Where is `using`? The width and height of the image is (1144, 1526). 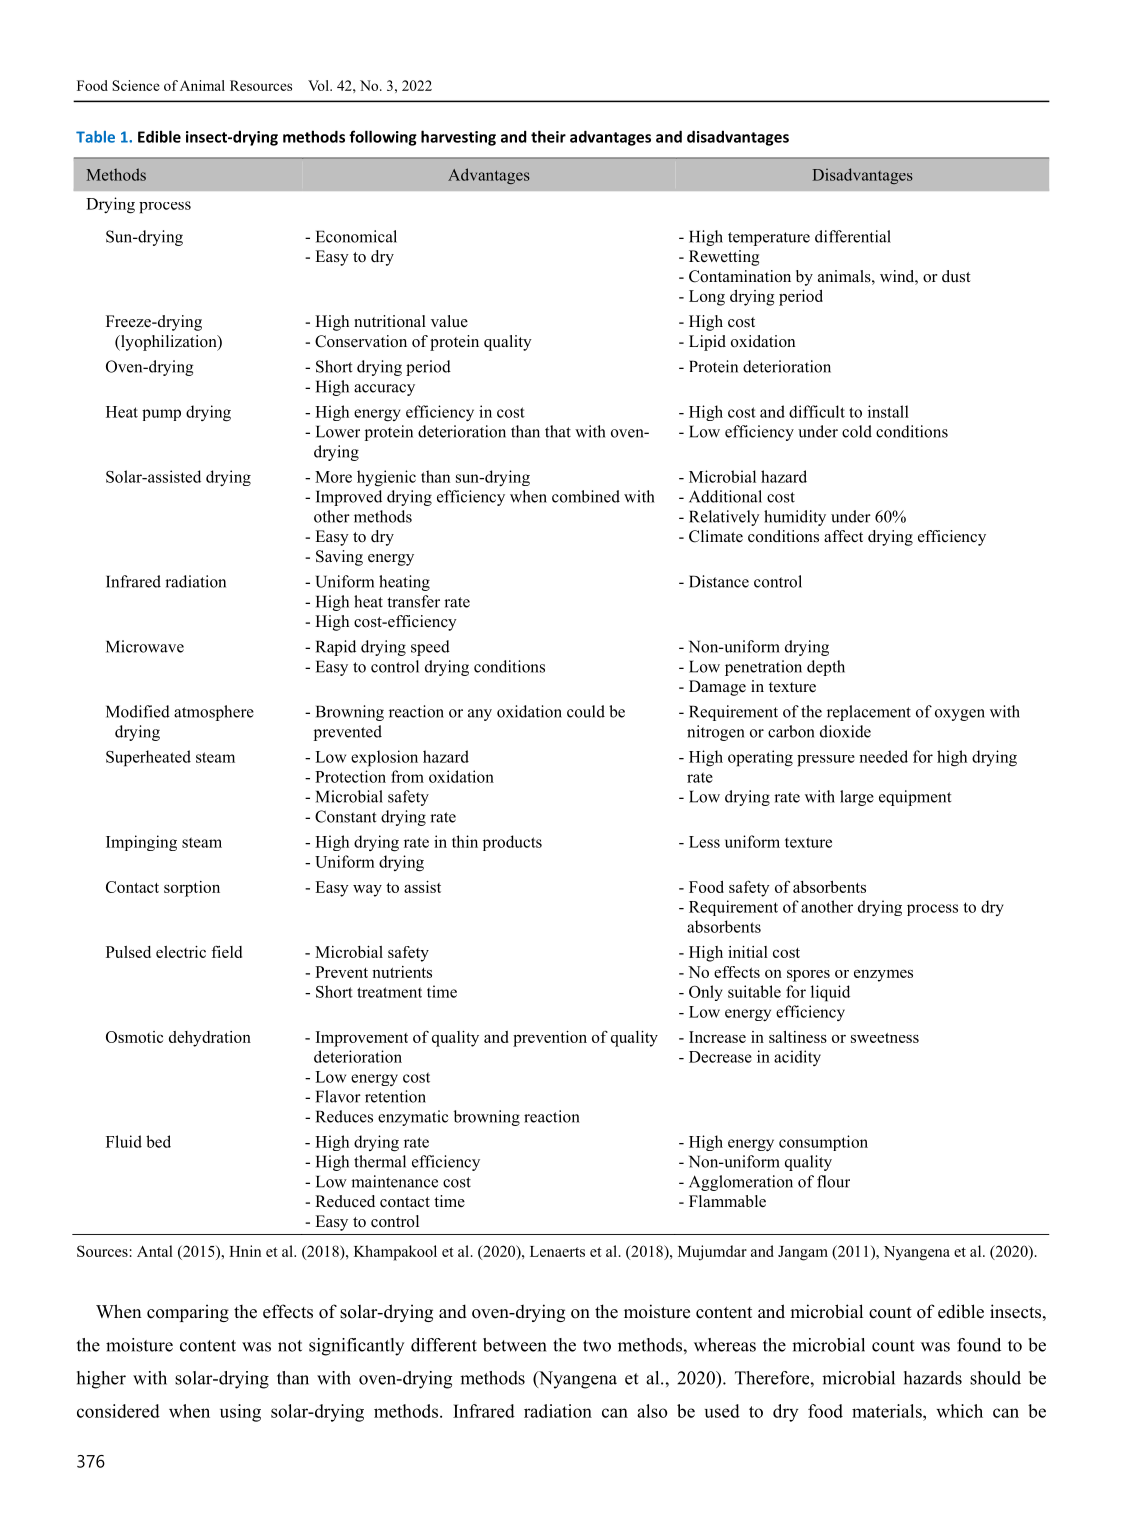
using is located at coordinates (240, 1413).
